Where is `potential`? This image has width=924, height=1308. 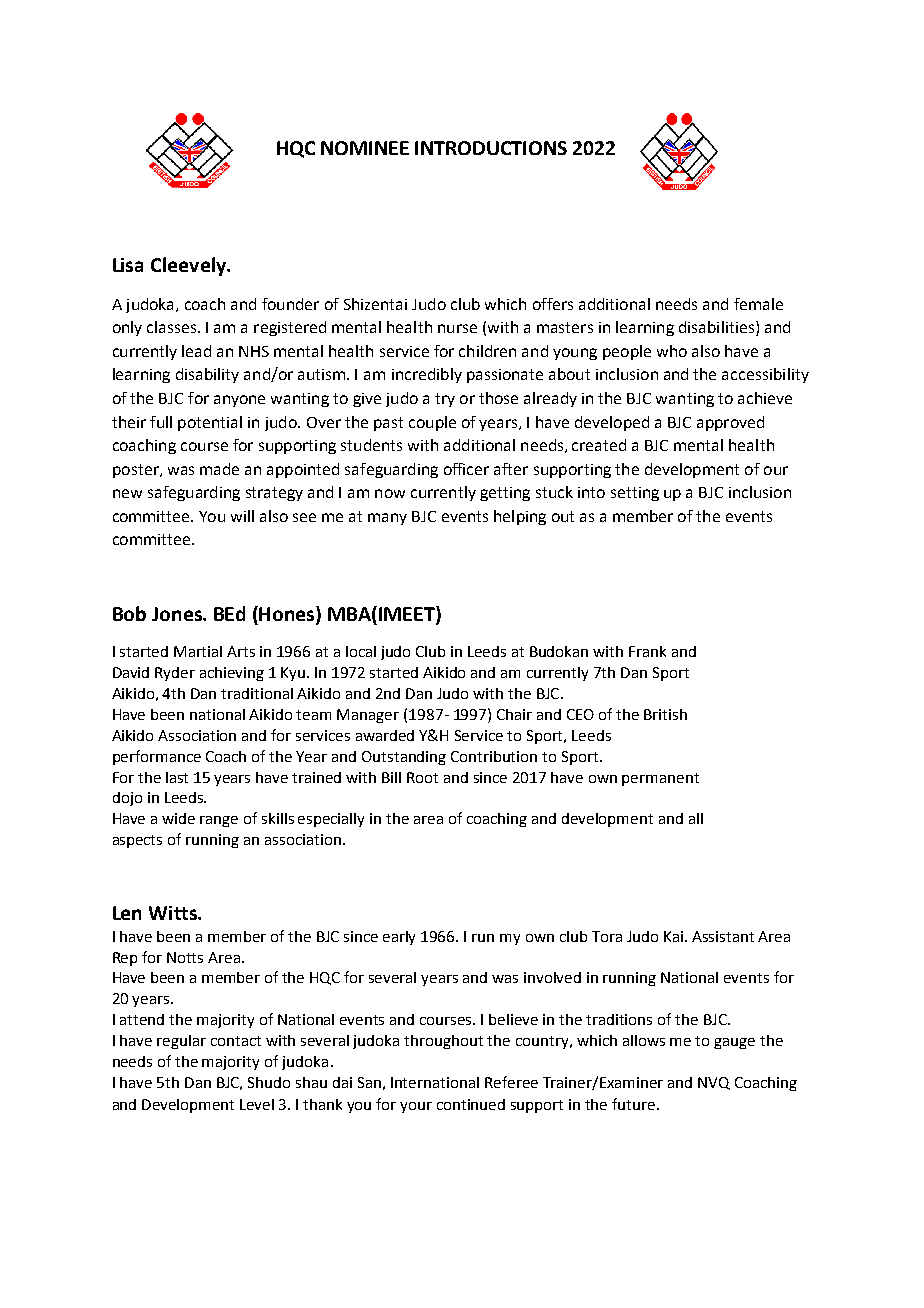 potential is located at coordinates (210, 423).
